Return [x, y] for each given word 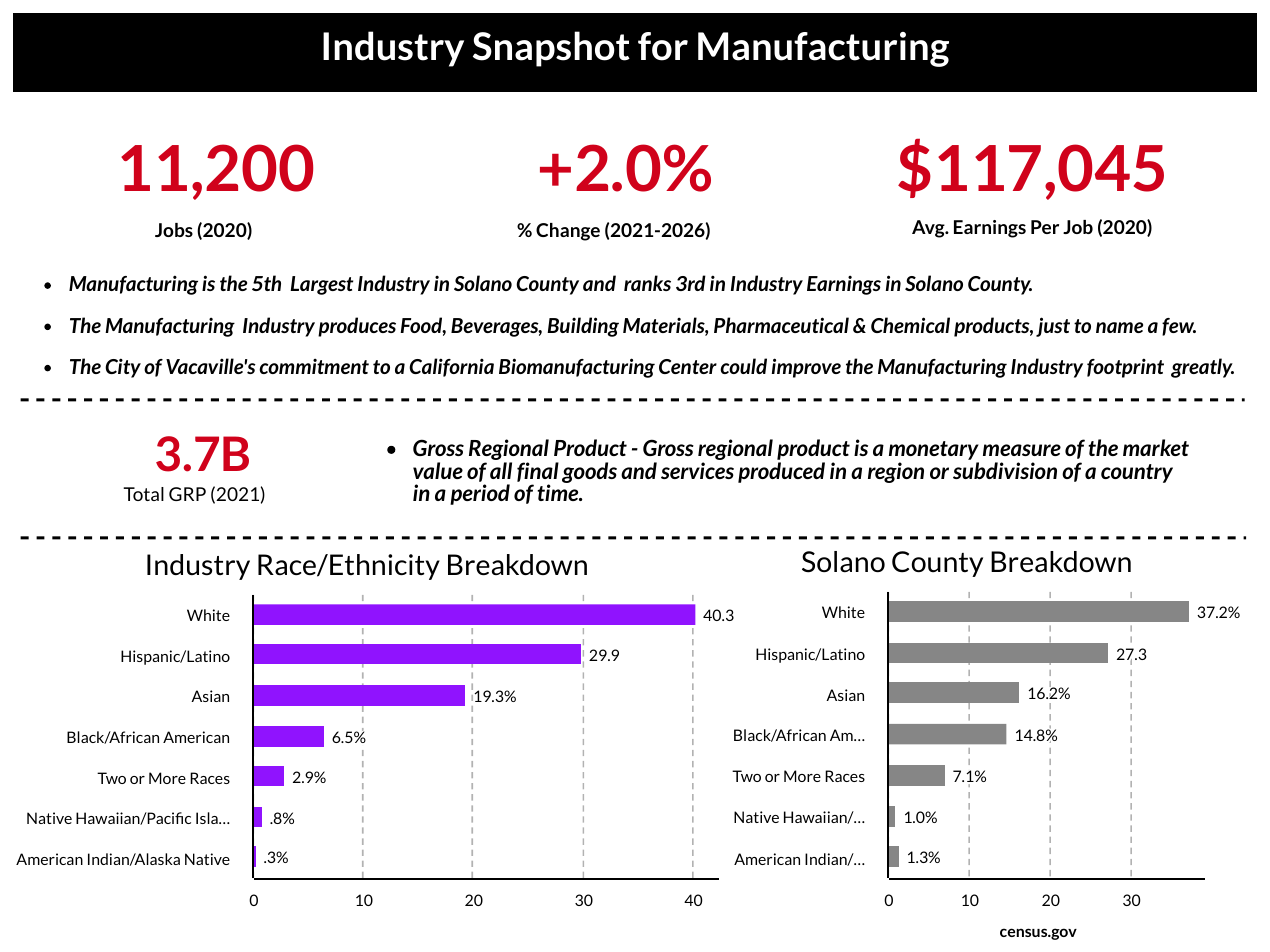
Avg [929, 229]
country [1137, 473]
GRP [187, 494]
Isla [208, 818]
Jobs [174, 230]
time [559, 491]
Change [568, 232]
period [480, 494]
